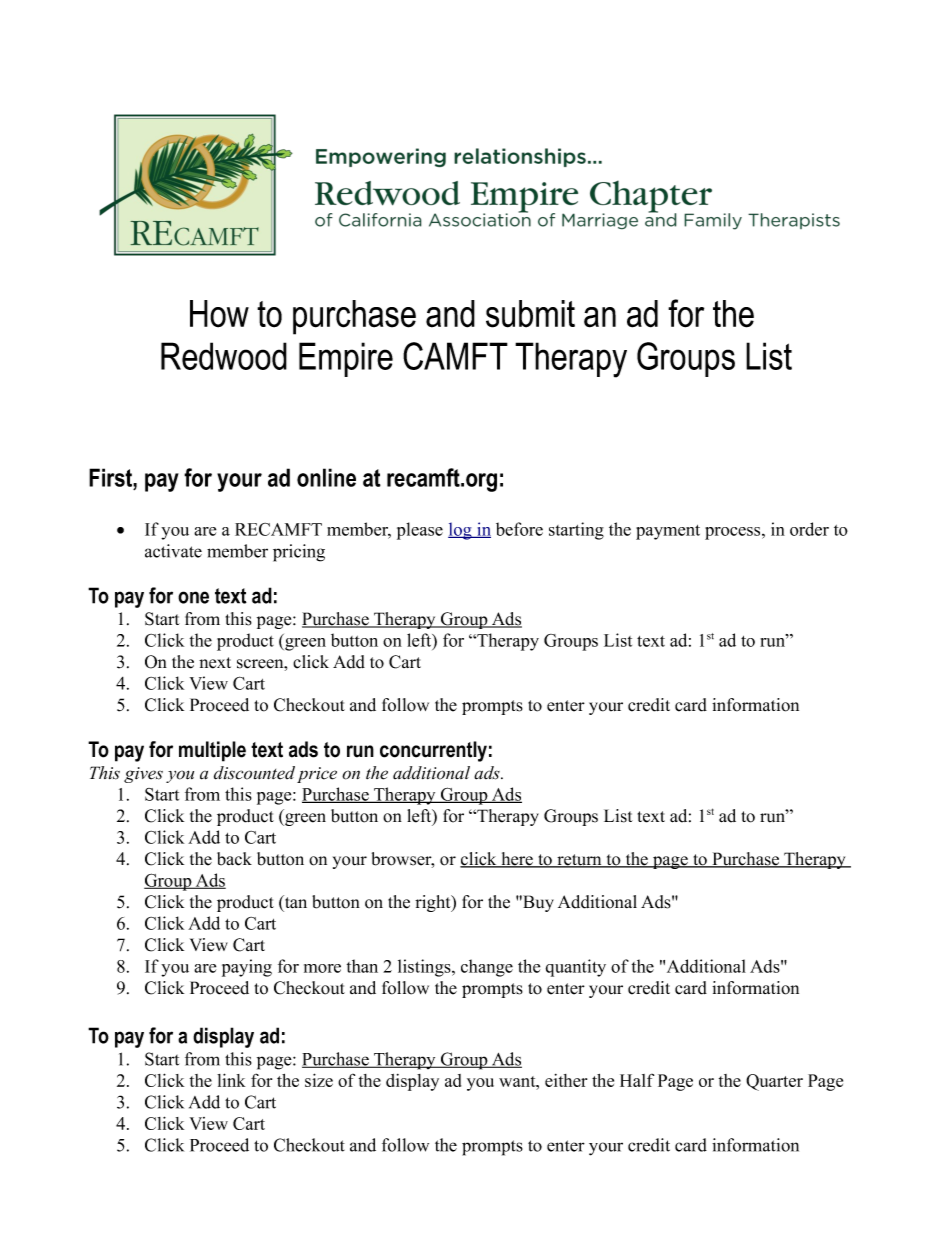 This screenshot has width=952, height=1233. Describe the element at coordinates (668, 532) in the screenshot. I see `payment` at that location.
